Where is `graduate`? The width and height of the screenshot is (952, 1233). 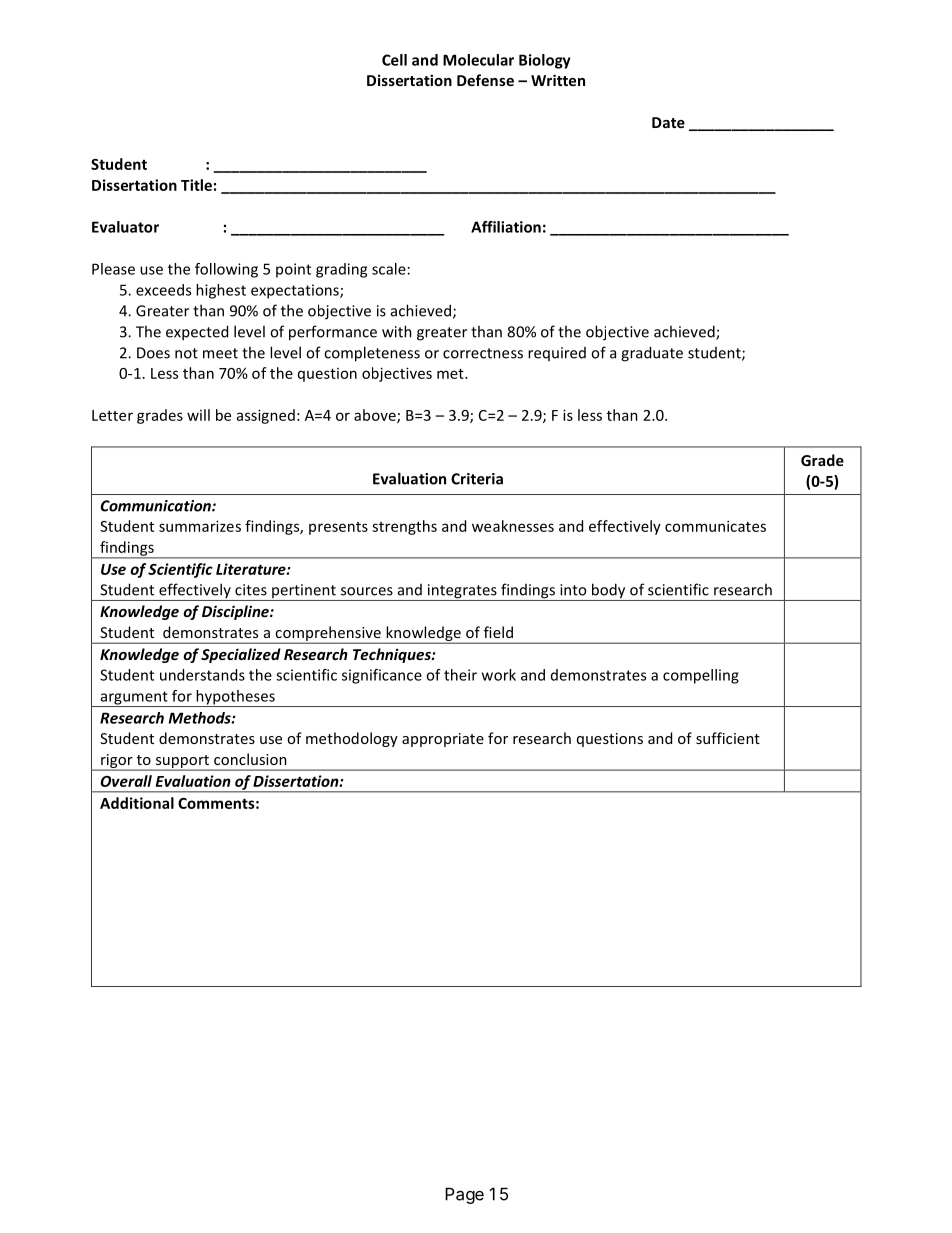 graduate is located at coordinates (652, 354).
